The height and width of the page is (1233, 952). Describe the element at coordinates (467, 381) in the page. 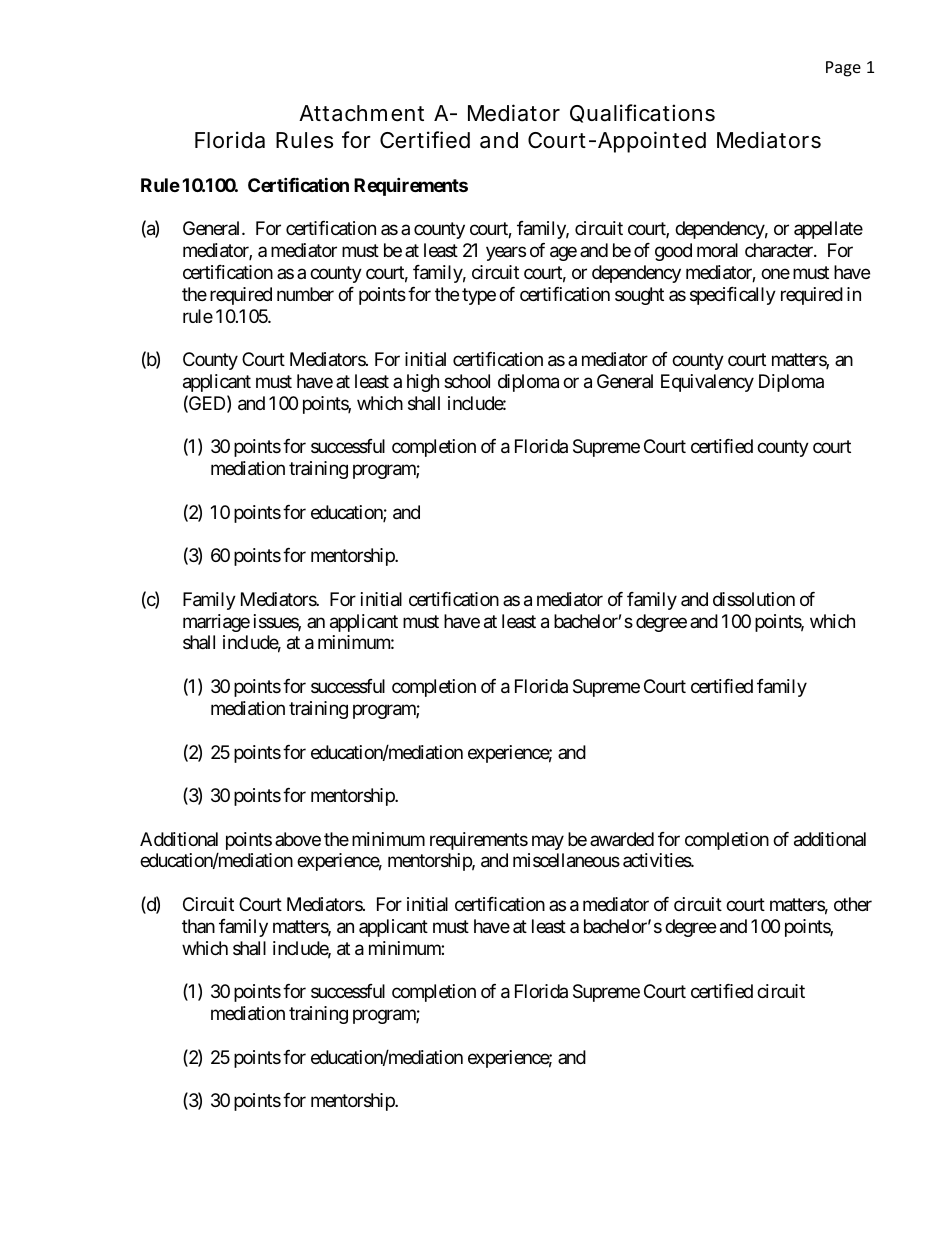

I see `school` at that location.
